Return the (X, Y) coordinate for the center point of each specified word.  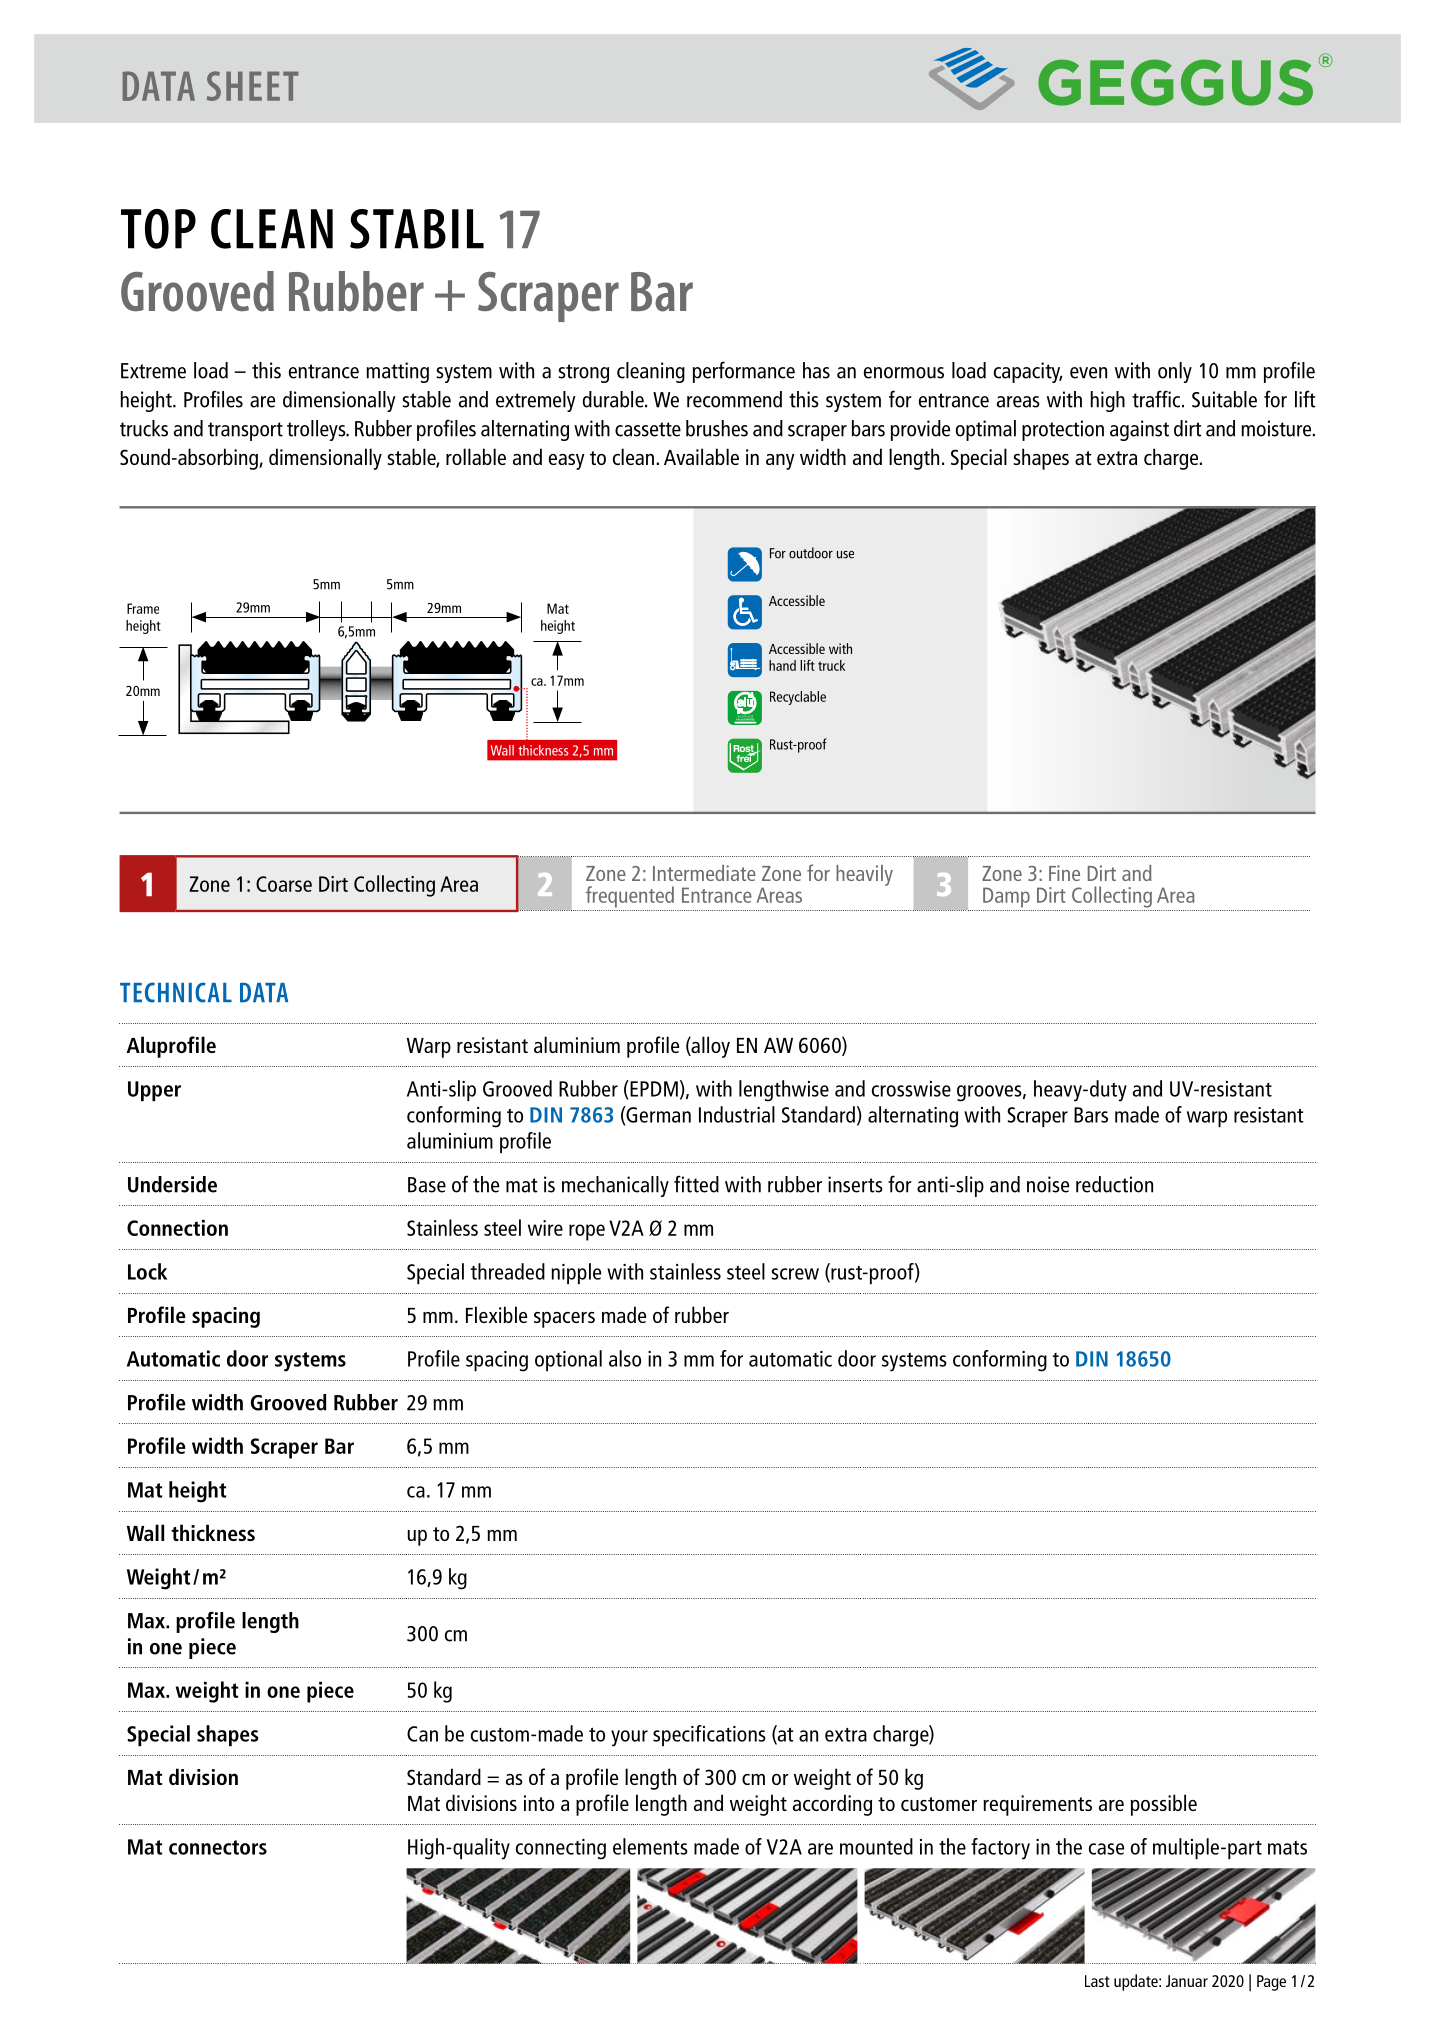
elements (650, 1846)
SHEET (252, 86)
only (1175, 372)
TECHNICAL (176, 992)
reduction (1114, 1184)
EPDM (653, 1088)
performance (744, 372)
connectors (218, 1847)
